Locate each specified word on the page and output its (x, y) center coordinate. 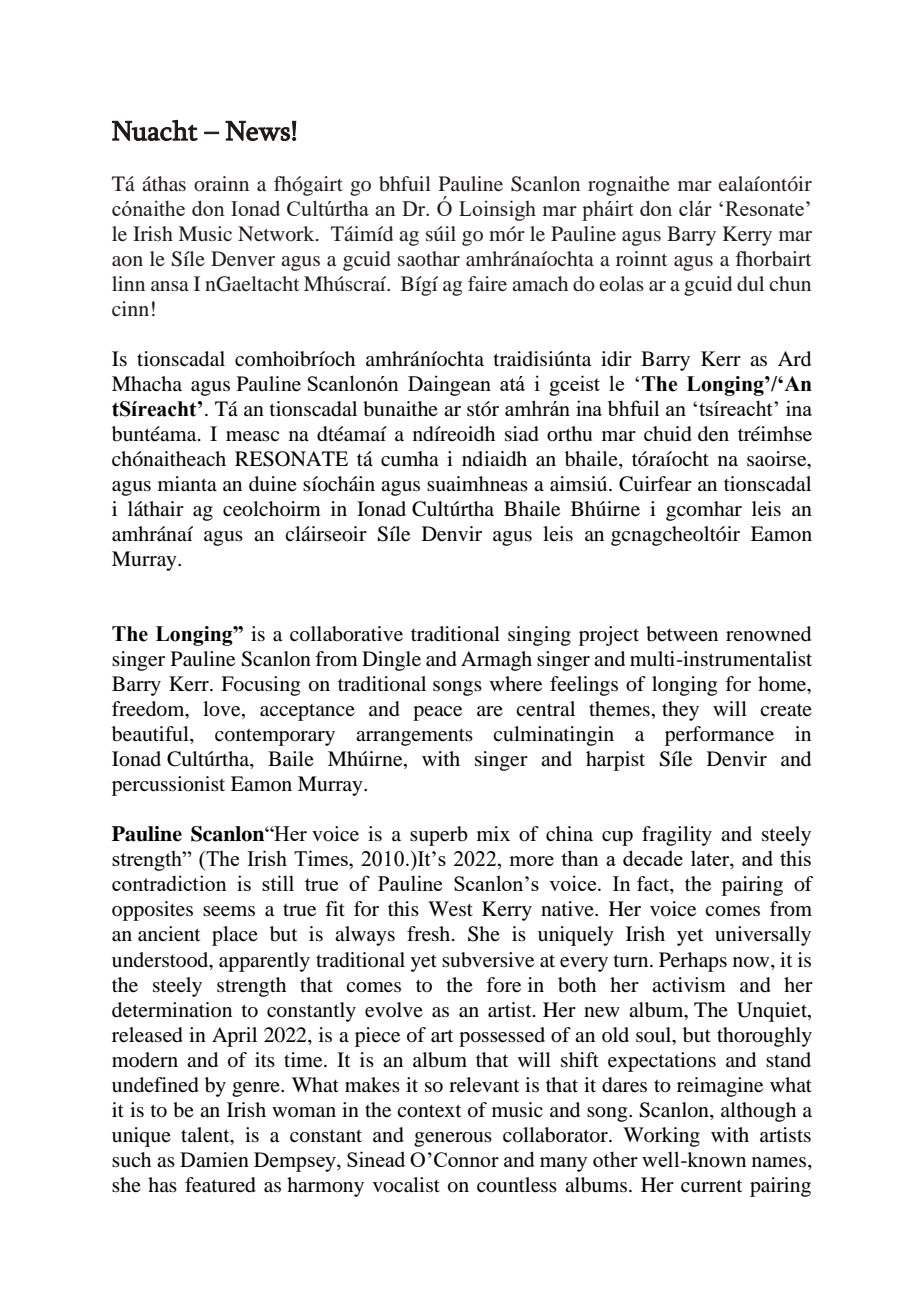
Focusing (260, 686)
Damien (214, 1159)
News (257, 131)
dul (750, 283)
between (682, 634)
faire (487, 283)
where (516, 684)
